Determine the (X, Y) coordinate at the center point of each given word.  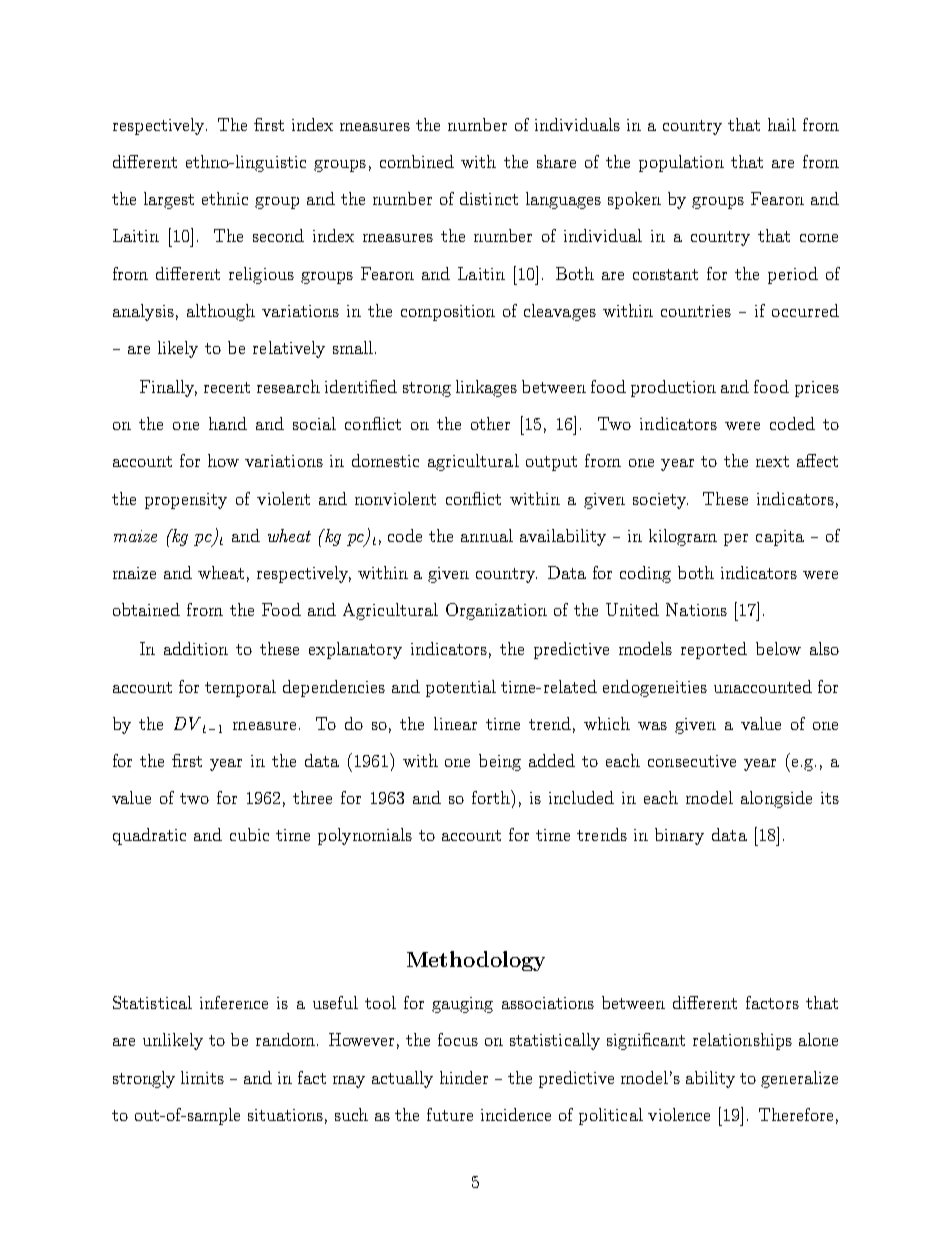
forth (492, 797)
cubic (249, 834)
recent (227, 387)
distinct (489, 198)
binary (679, 836)
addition (196, 648)
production (673, 388)
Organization (496, 611)
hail (782, 124)
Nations (696, 609)
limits (202, 1077)
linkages (486, 388)
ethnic (225, 198)
